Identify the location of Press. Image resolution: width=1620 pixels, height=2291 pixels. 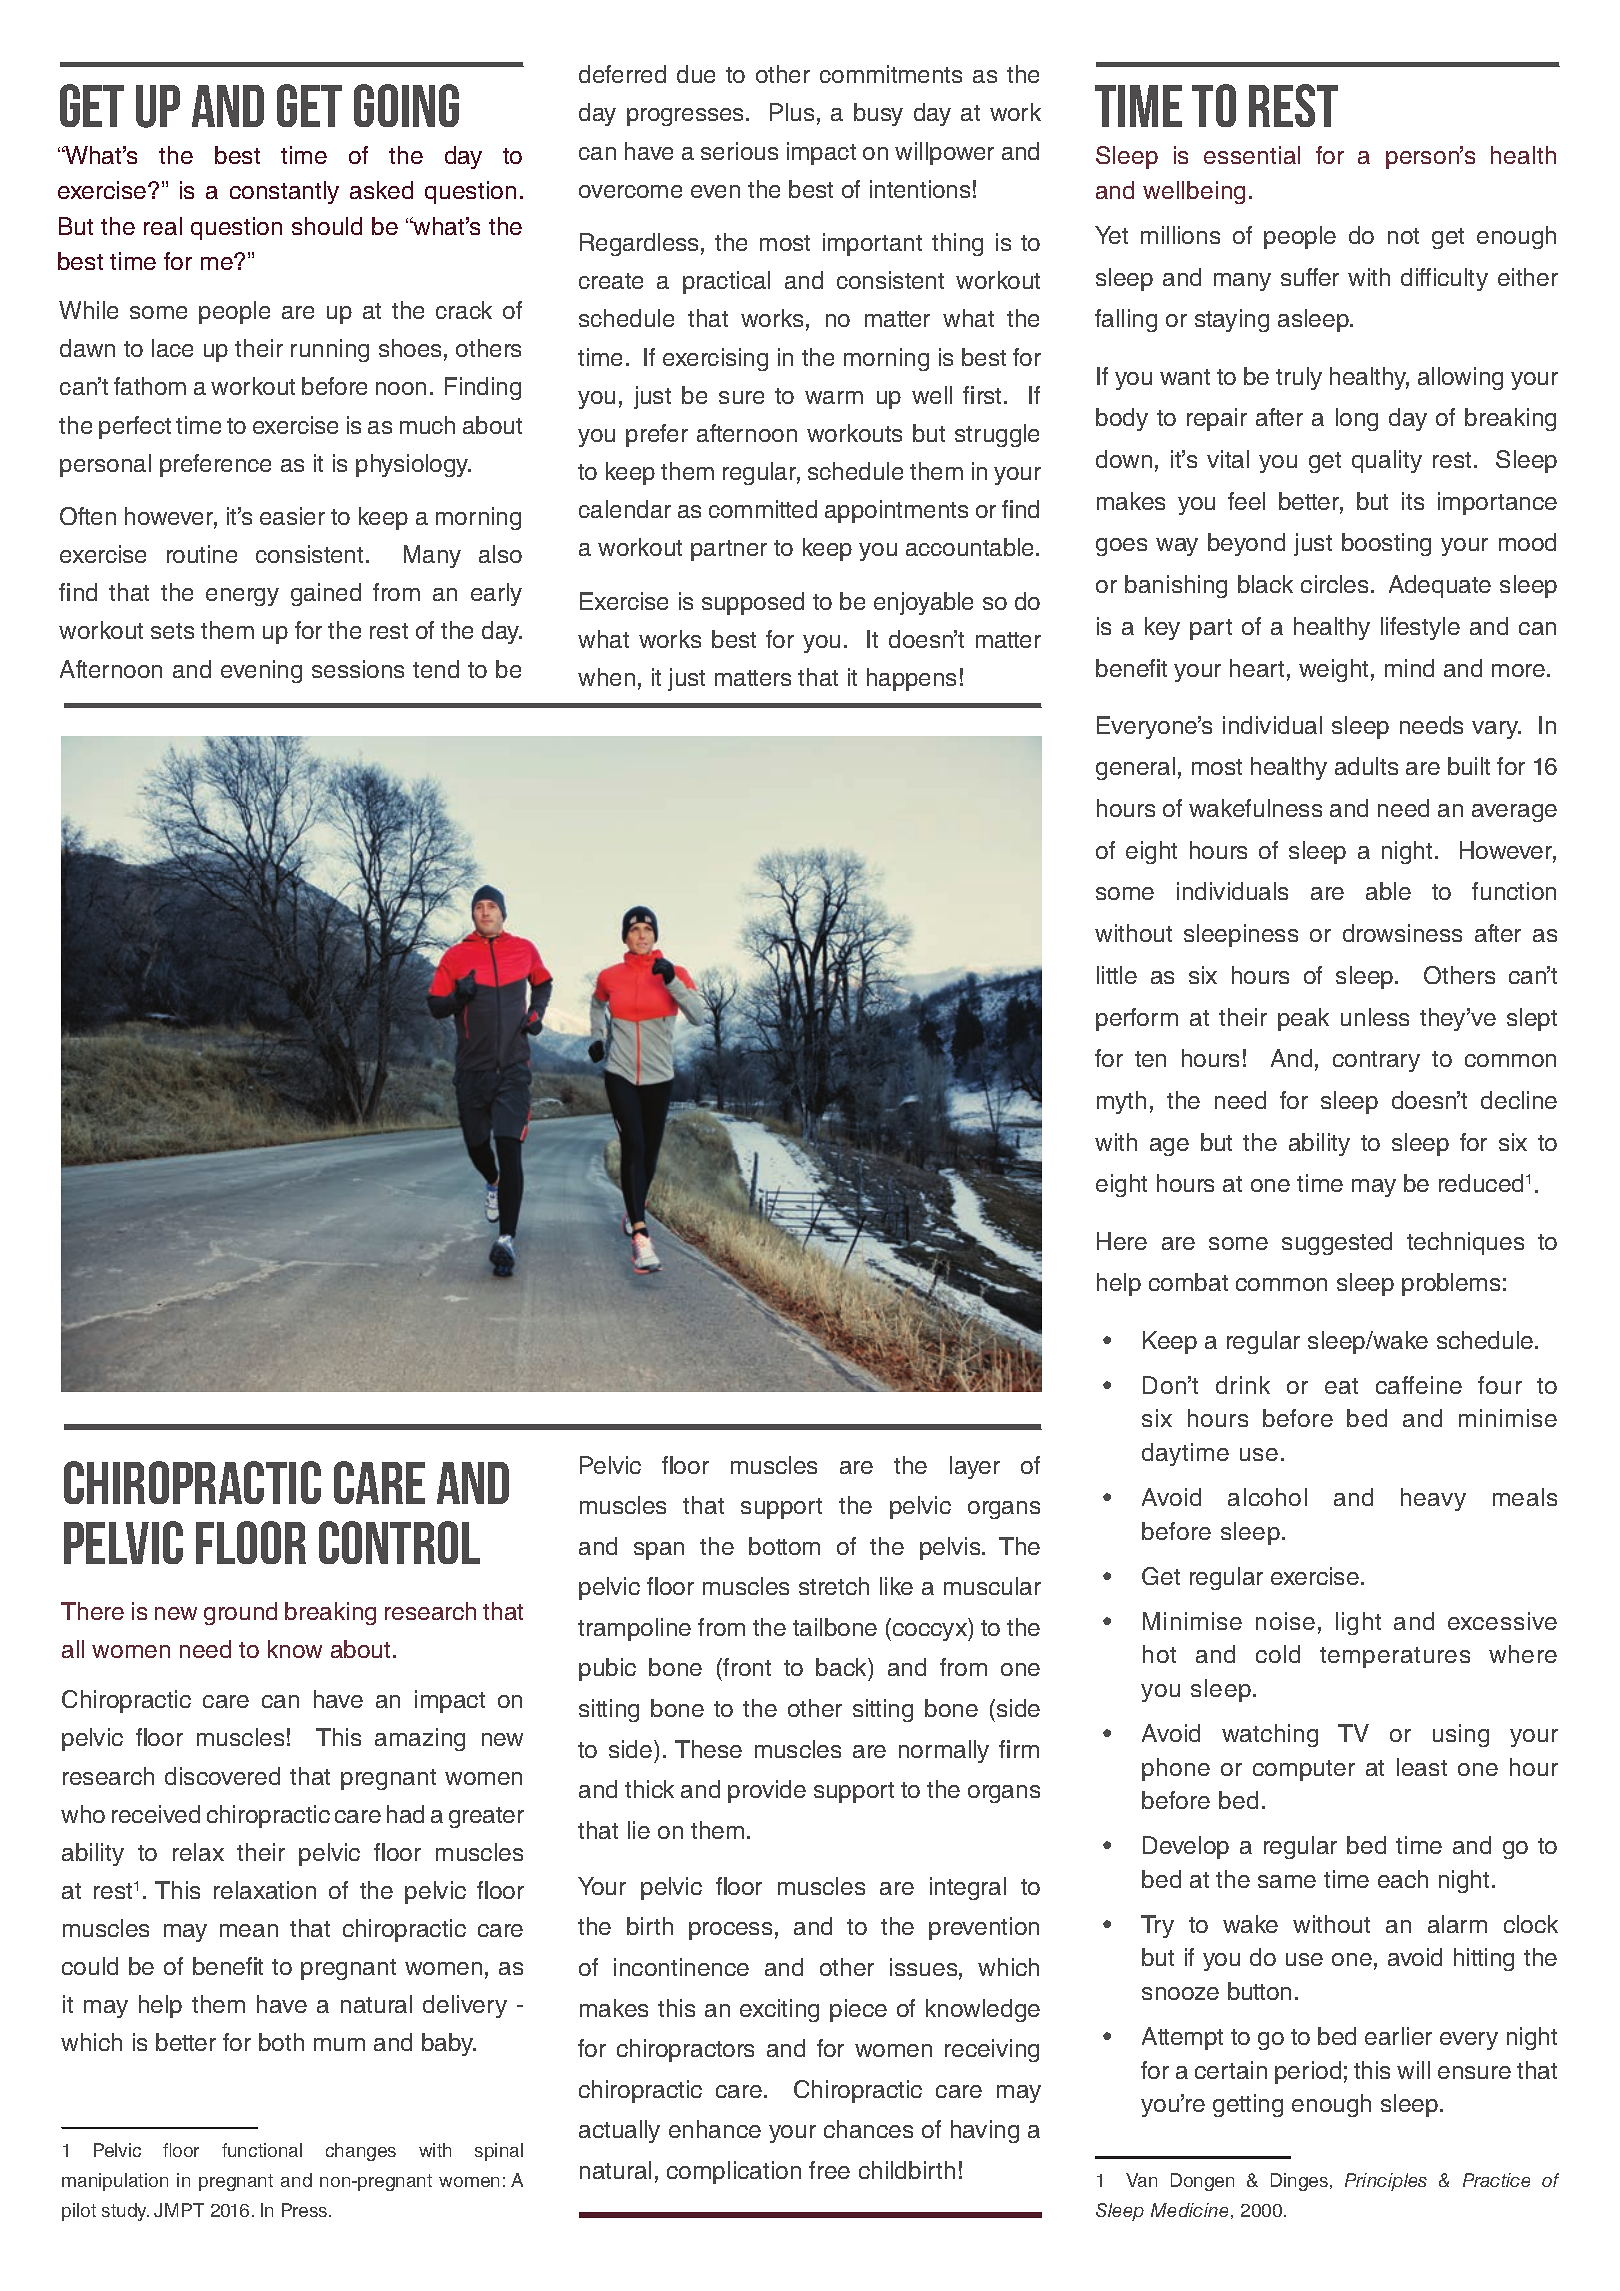
(306, 2210).
